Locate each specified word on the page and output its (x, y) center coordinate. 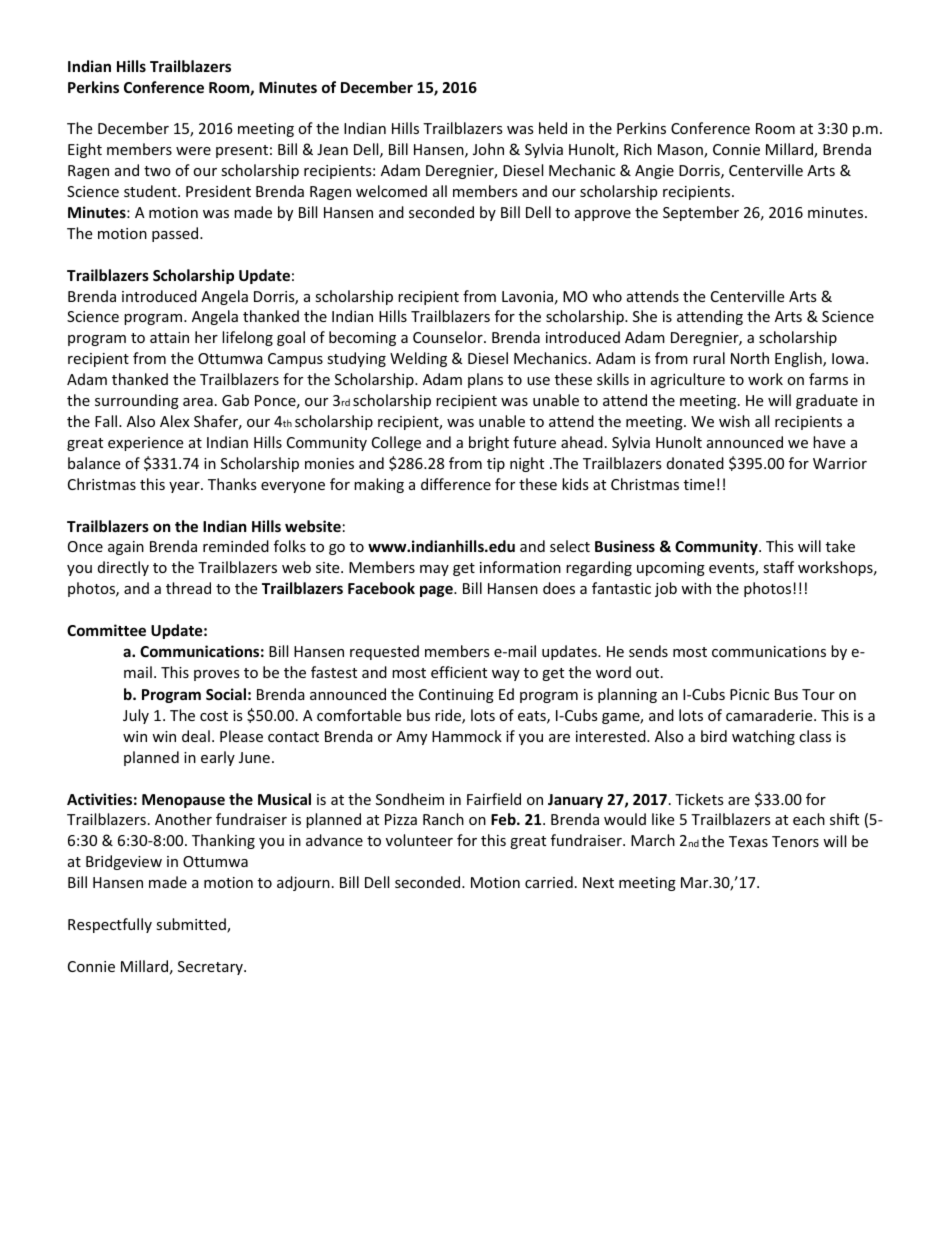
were (193, 151)
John (488, 149)
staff (778, 567)
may (434, 570)
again (126, 548)
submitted (192, 925)
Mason (681, 151)
